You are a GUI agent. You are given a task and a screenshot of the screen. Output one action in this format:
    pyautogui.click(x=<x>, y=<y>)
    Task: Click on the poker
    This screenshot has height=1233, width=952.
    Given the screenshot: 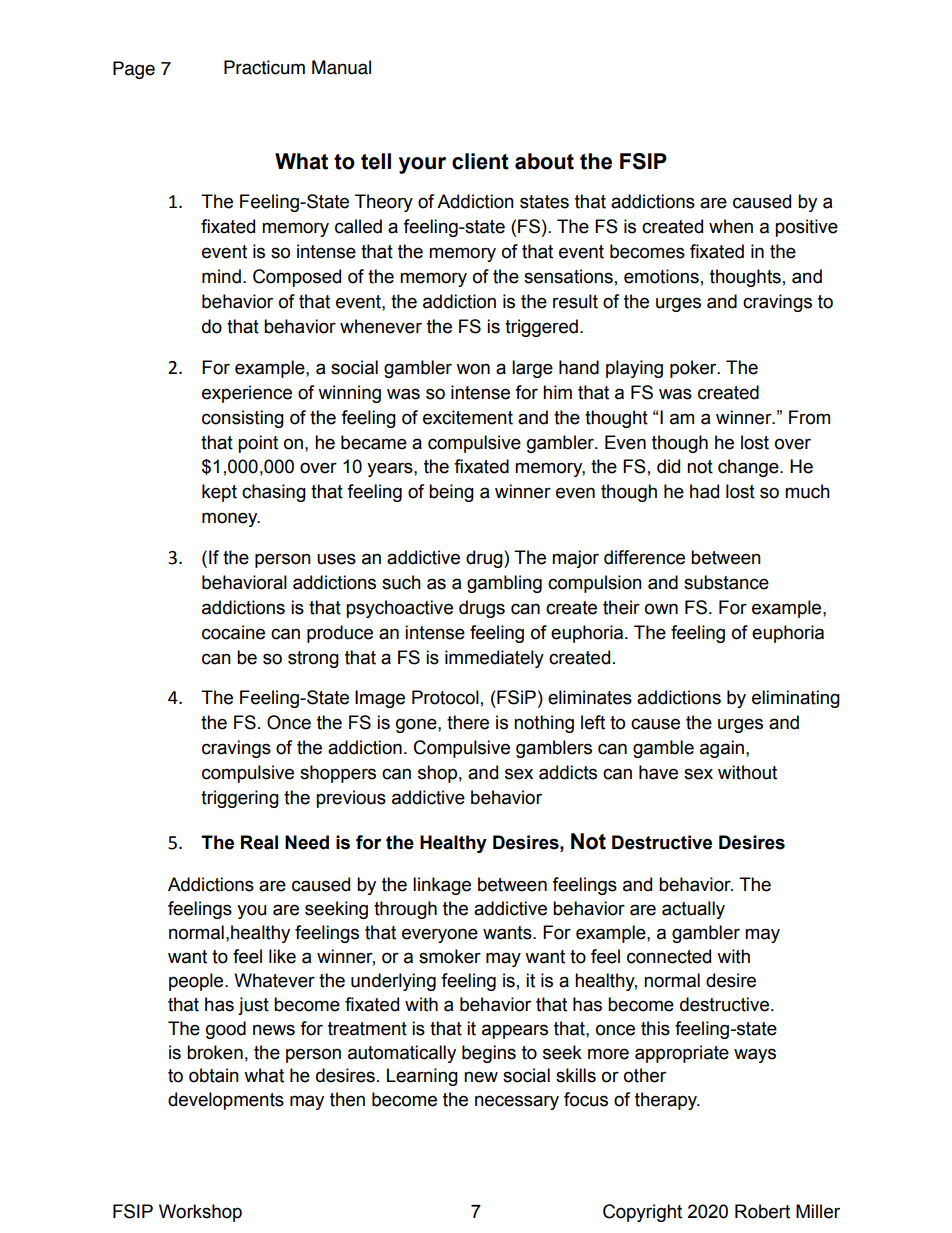 What is the action you would take?
    pyautogui.click(x=694, y=369)
